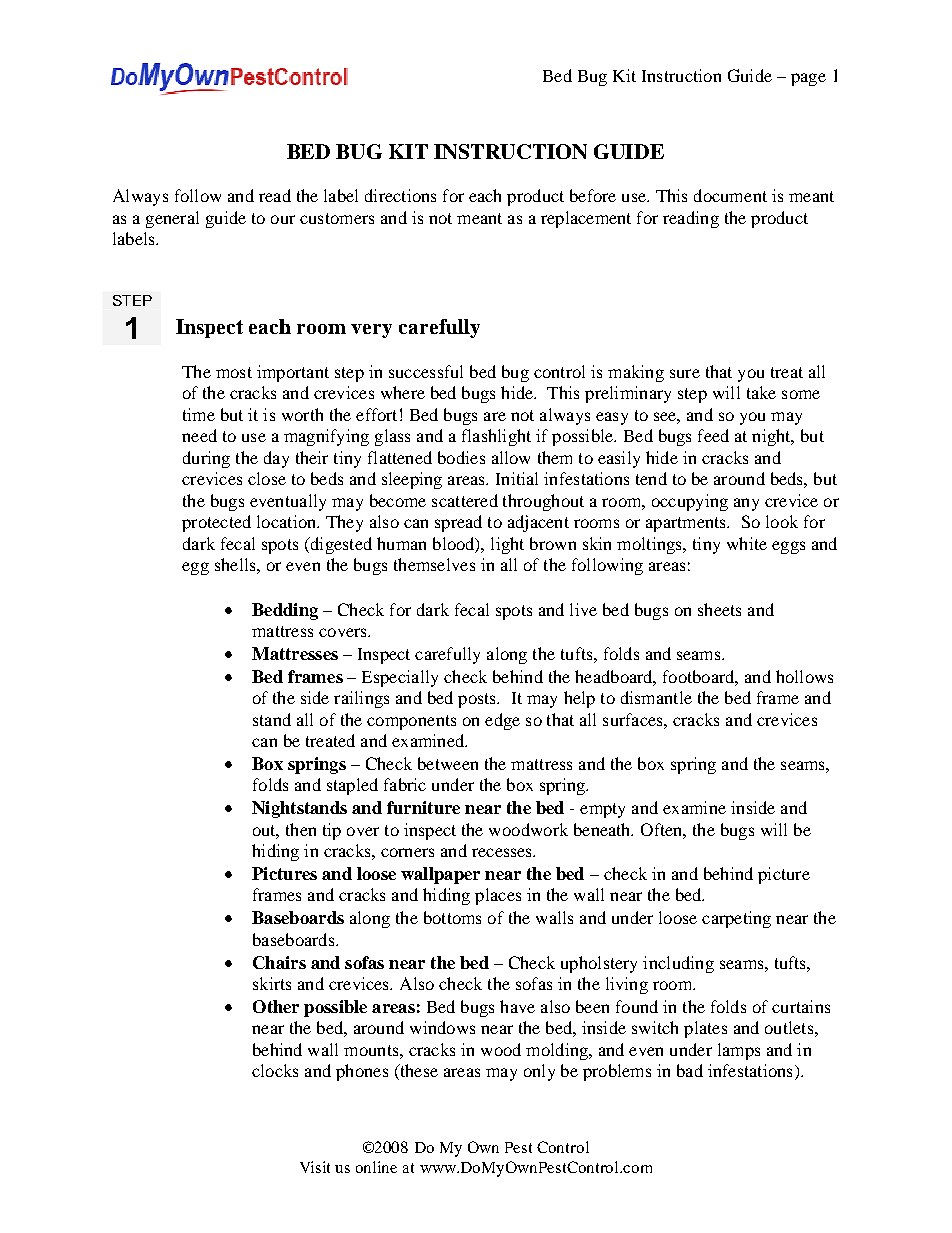 This image has height=1233, width=952. Describe the element at coordinates (808, 79) in the image. I see `page` at that location.
